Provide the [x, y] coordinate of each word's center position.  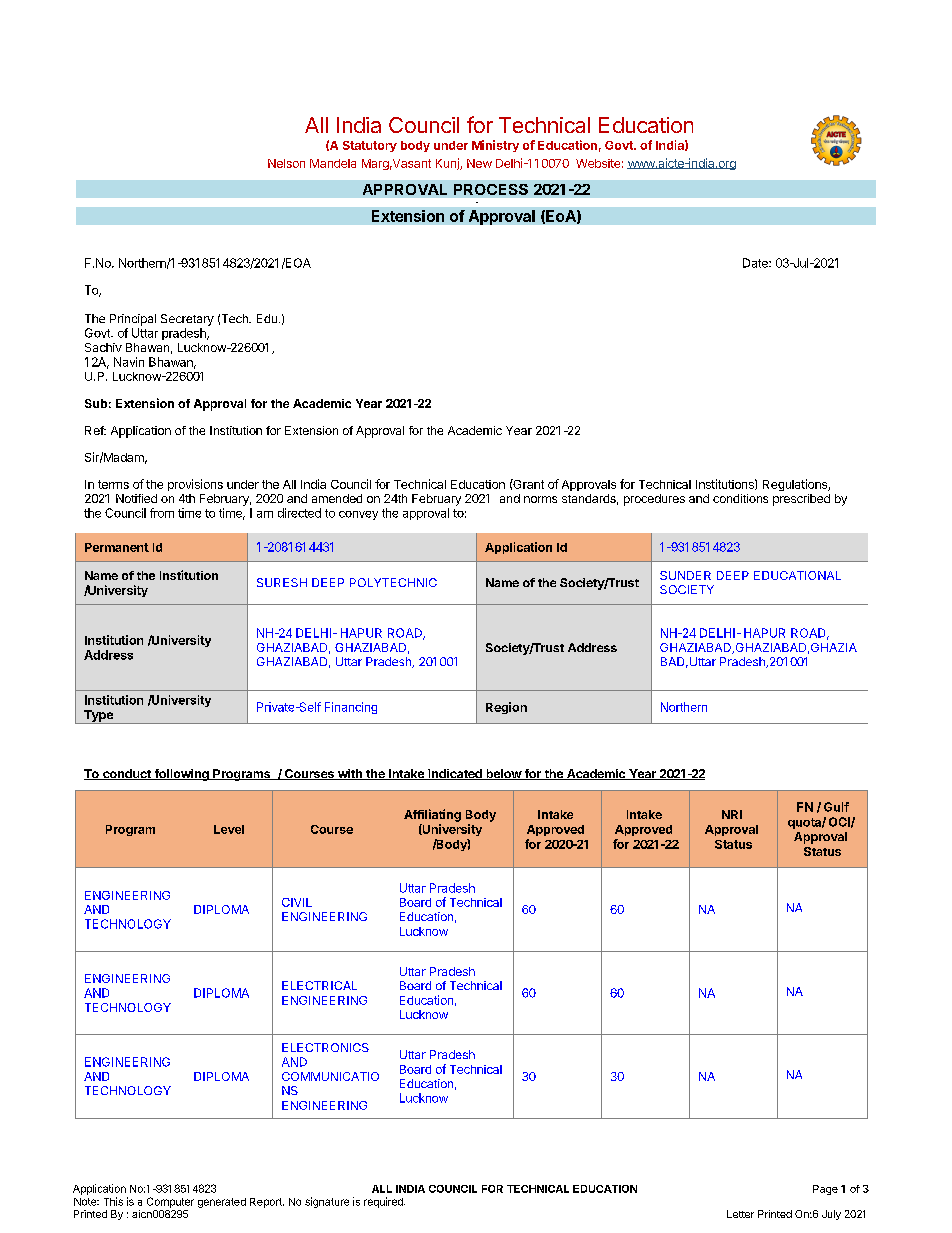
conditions [740, 498]
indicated [455, 774]
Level [229, 829]
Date [756, 263]
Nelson [286, 163]
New [479, 163]
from [162, 513]
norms [540, 499]
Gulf [836, 807]
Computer [170, 1202]
